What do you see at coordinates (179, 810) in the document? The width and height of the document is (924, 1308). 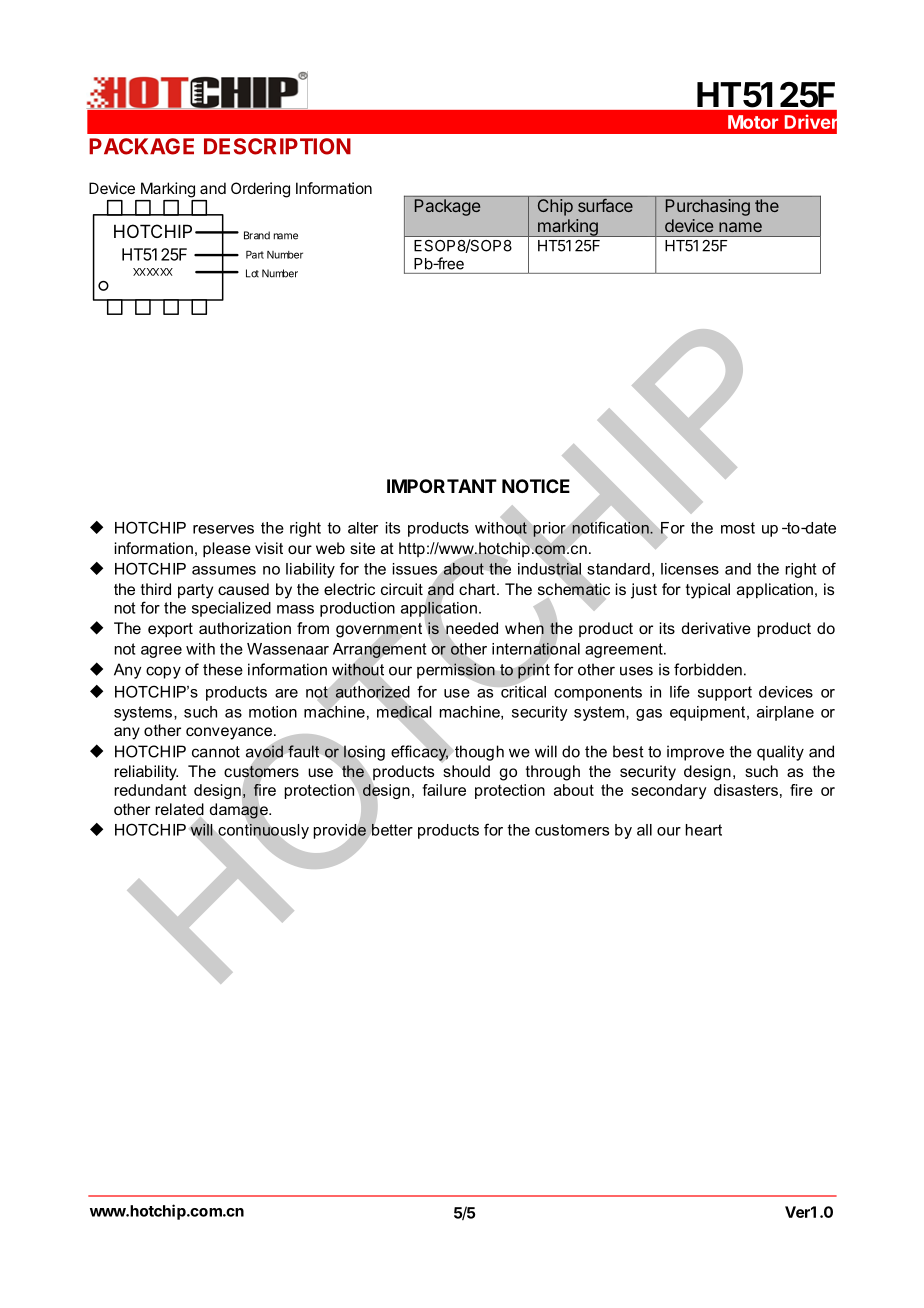 I see `related` at bounding box center [179, 810].
